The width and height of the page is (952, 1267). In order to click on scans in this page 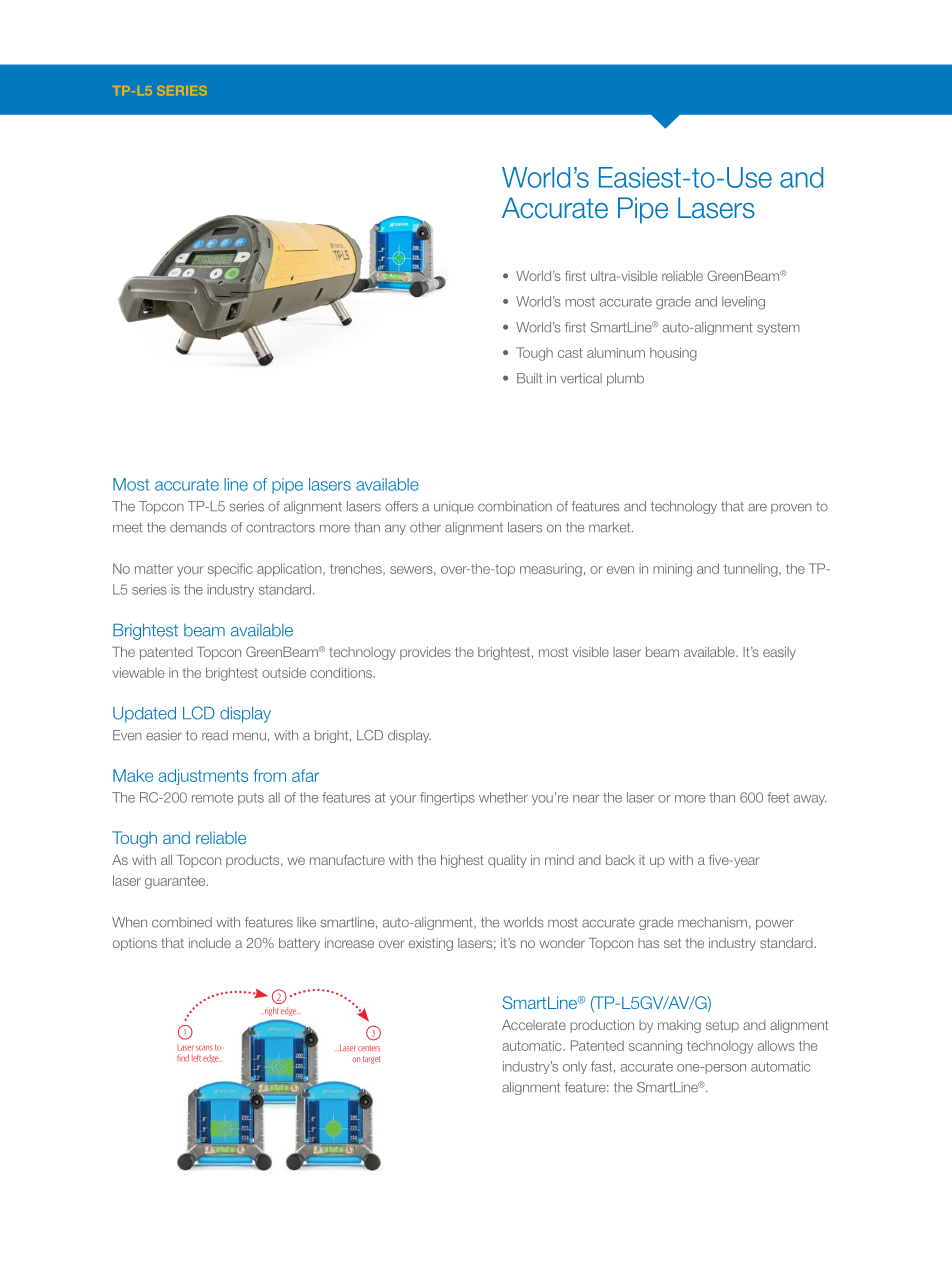, I will do `click(204, 1048)`.
